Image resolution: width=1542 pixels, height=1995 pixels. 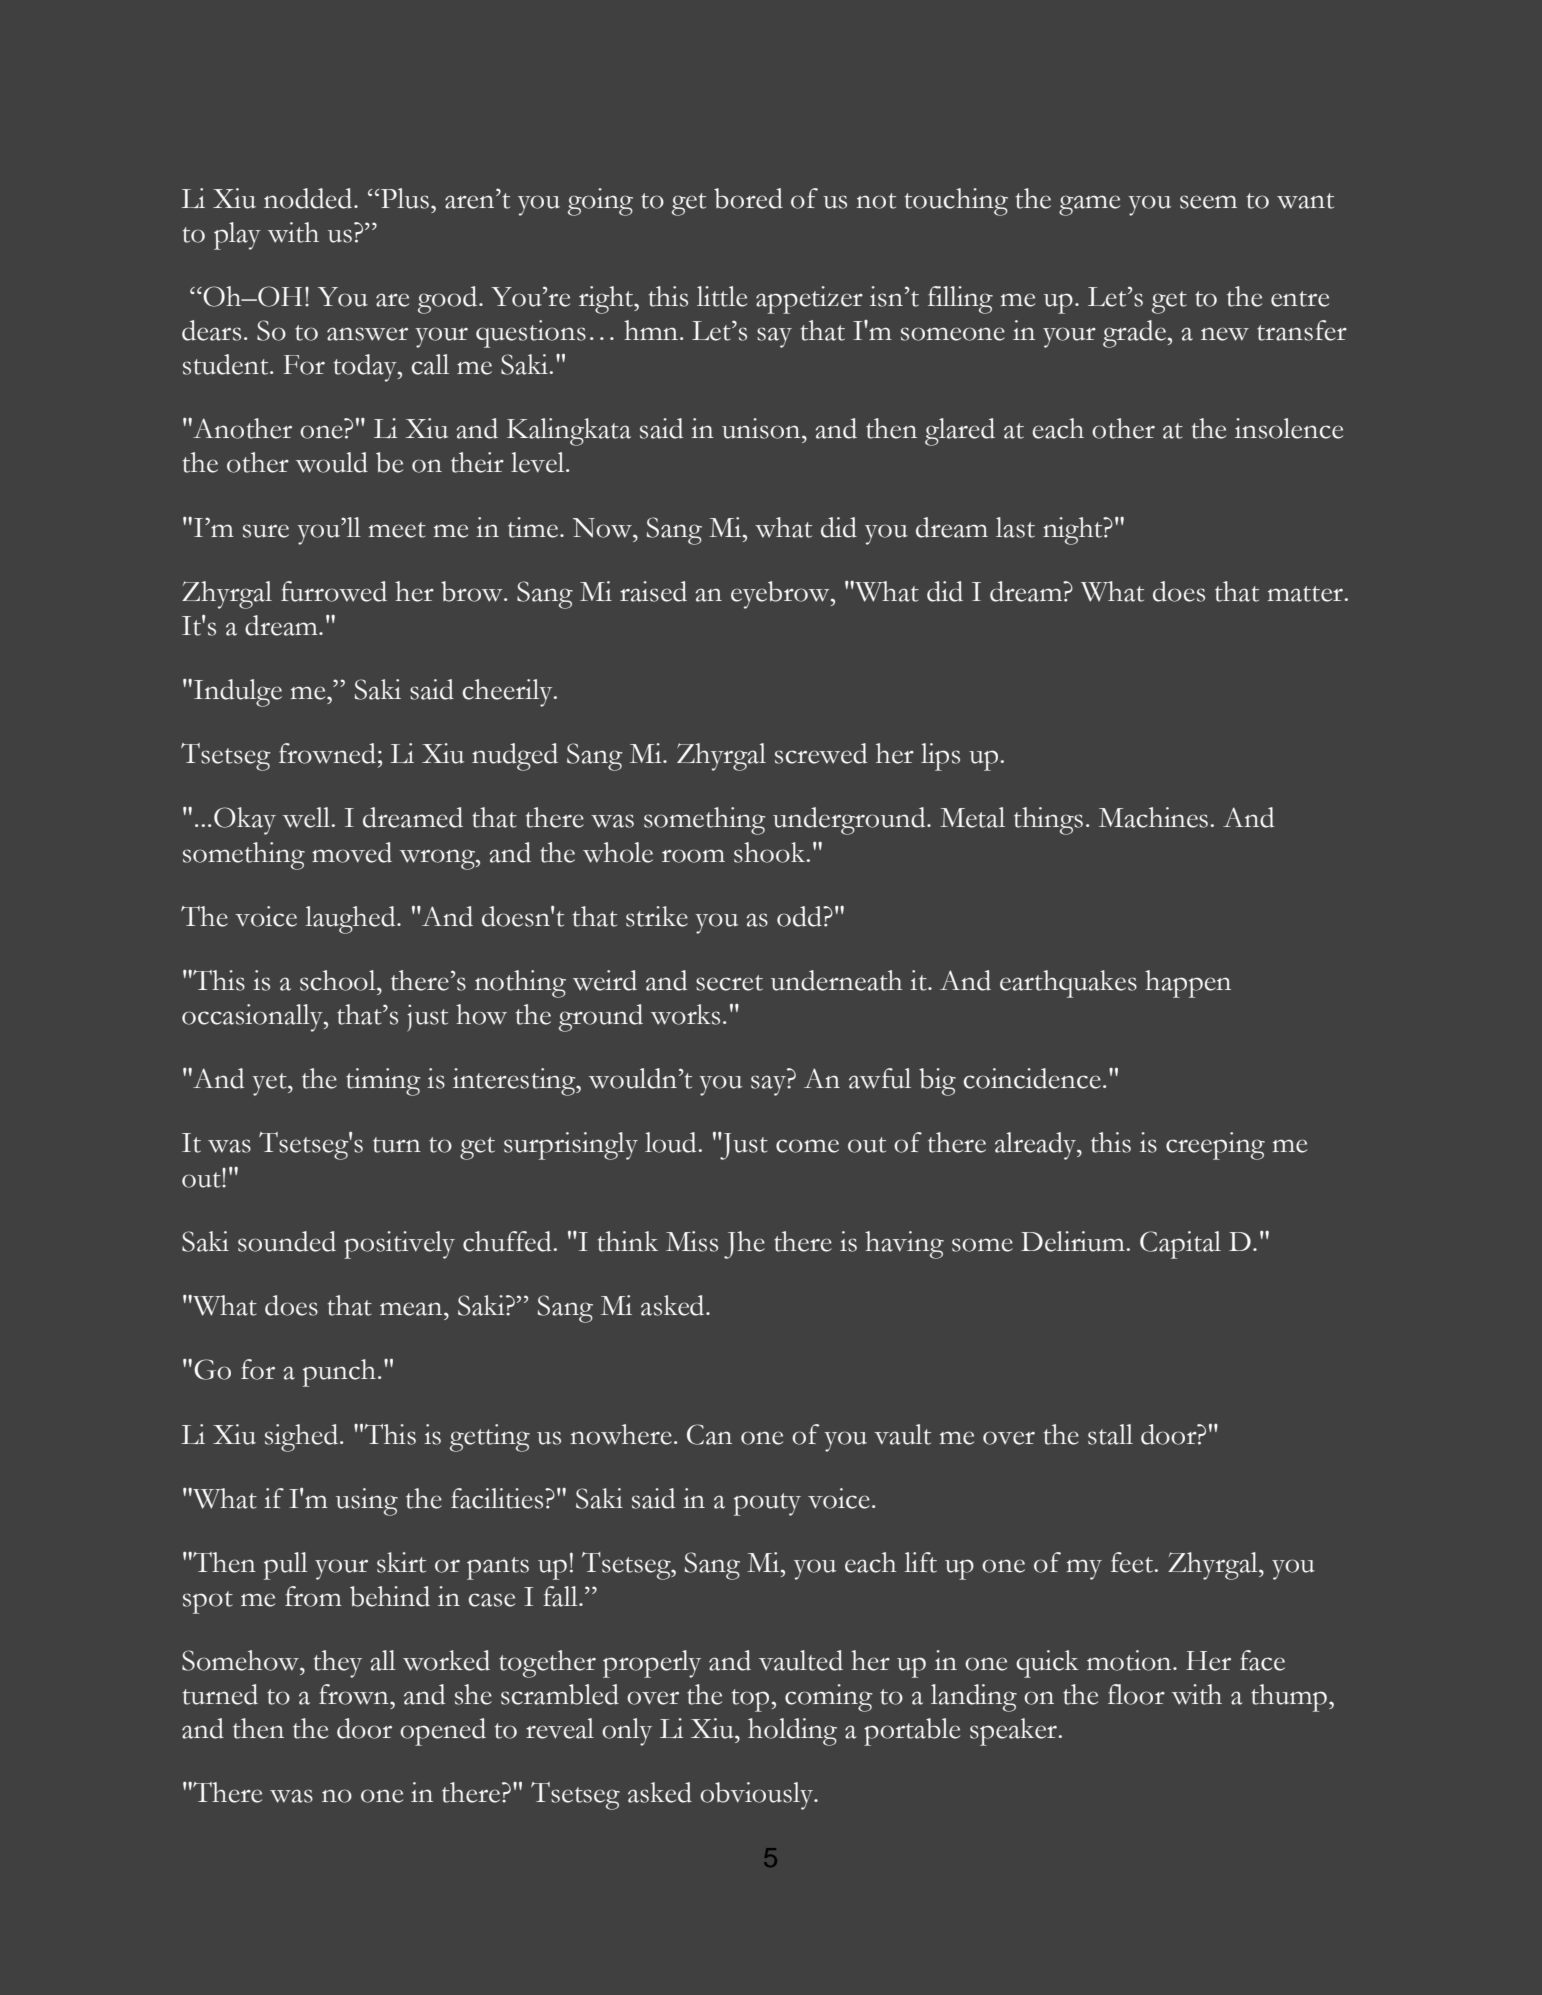 I want to click on raised, so click(x=653, y=591).
